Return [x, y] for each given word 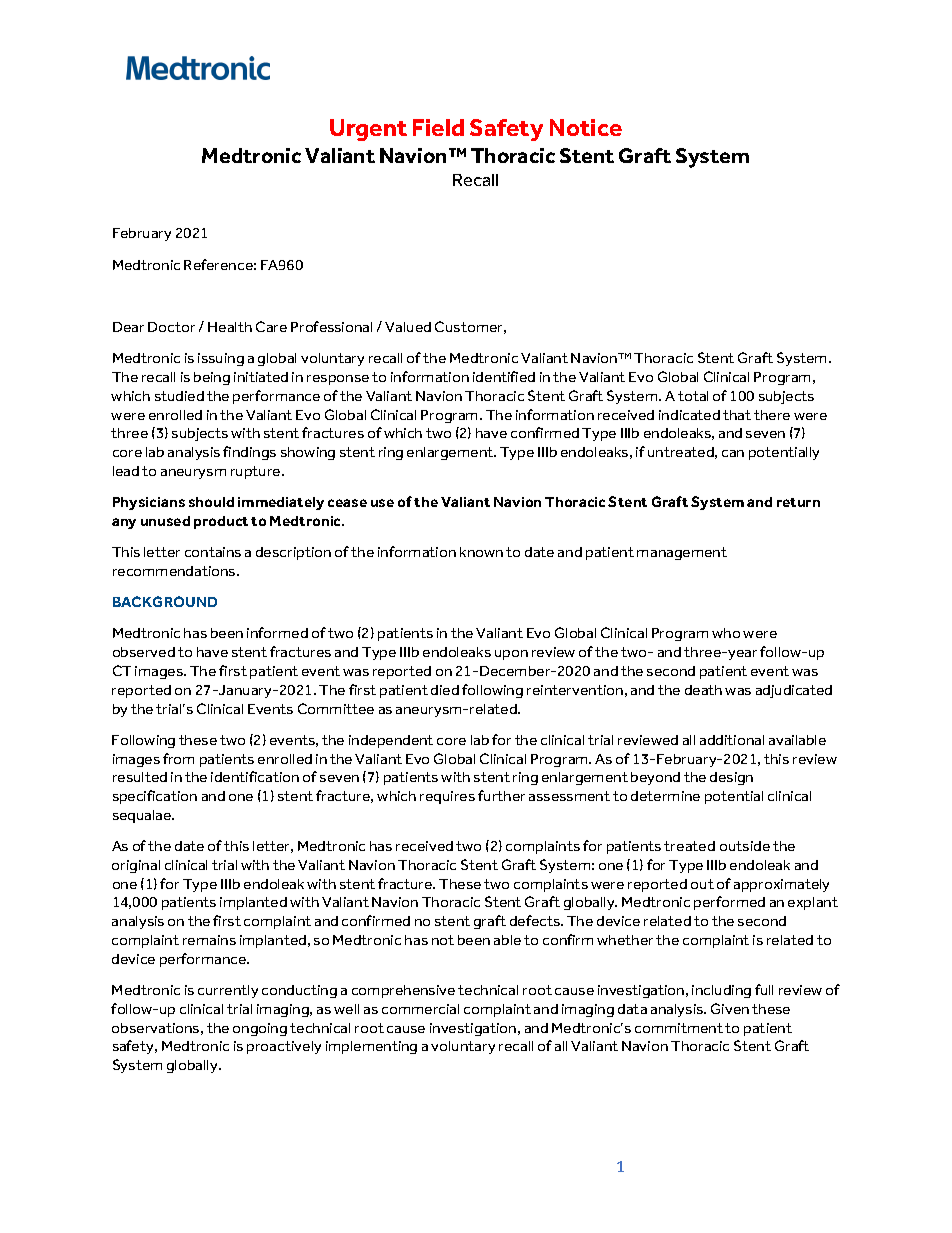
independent [391, 741]
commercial [420, 1009]
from [178, 758]
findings [249, 453]
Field [438, 127]
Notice [586, 127]
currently [228, 991]
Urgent [368, 130]
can [733, 453]
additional [732, 740]
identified [504, 376]
